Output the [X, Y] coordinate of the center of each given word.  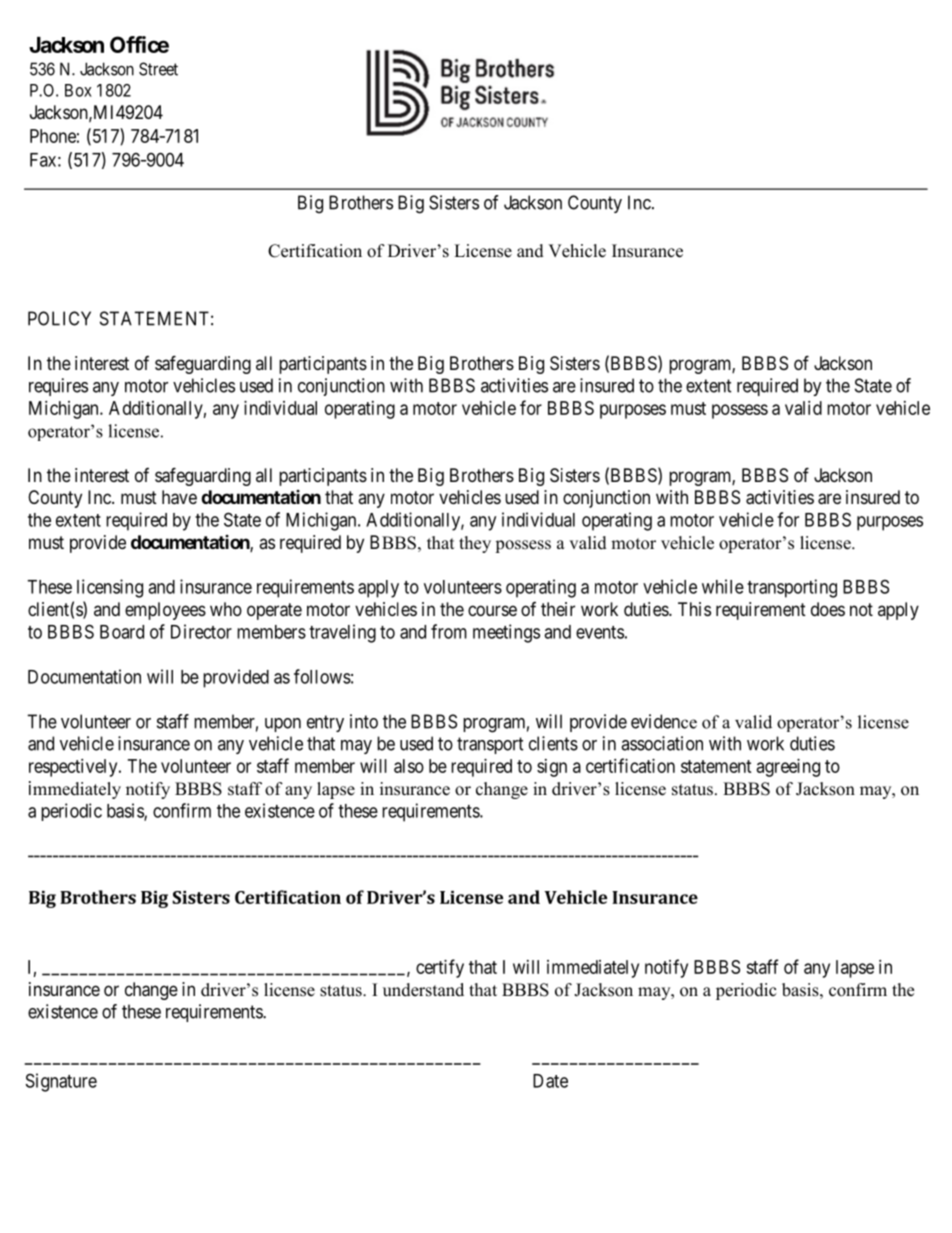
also [409, 766]
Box [78, 90]
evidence [664, 721]
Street [158, 69]
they [475, 544]
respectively [74, 768]
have [179, 497]
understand [423, 990]
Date [550, 1081]
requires [58, 387]
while [723, 586]
